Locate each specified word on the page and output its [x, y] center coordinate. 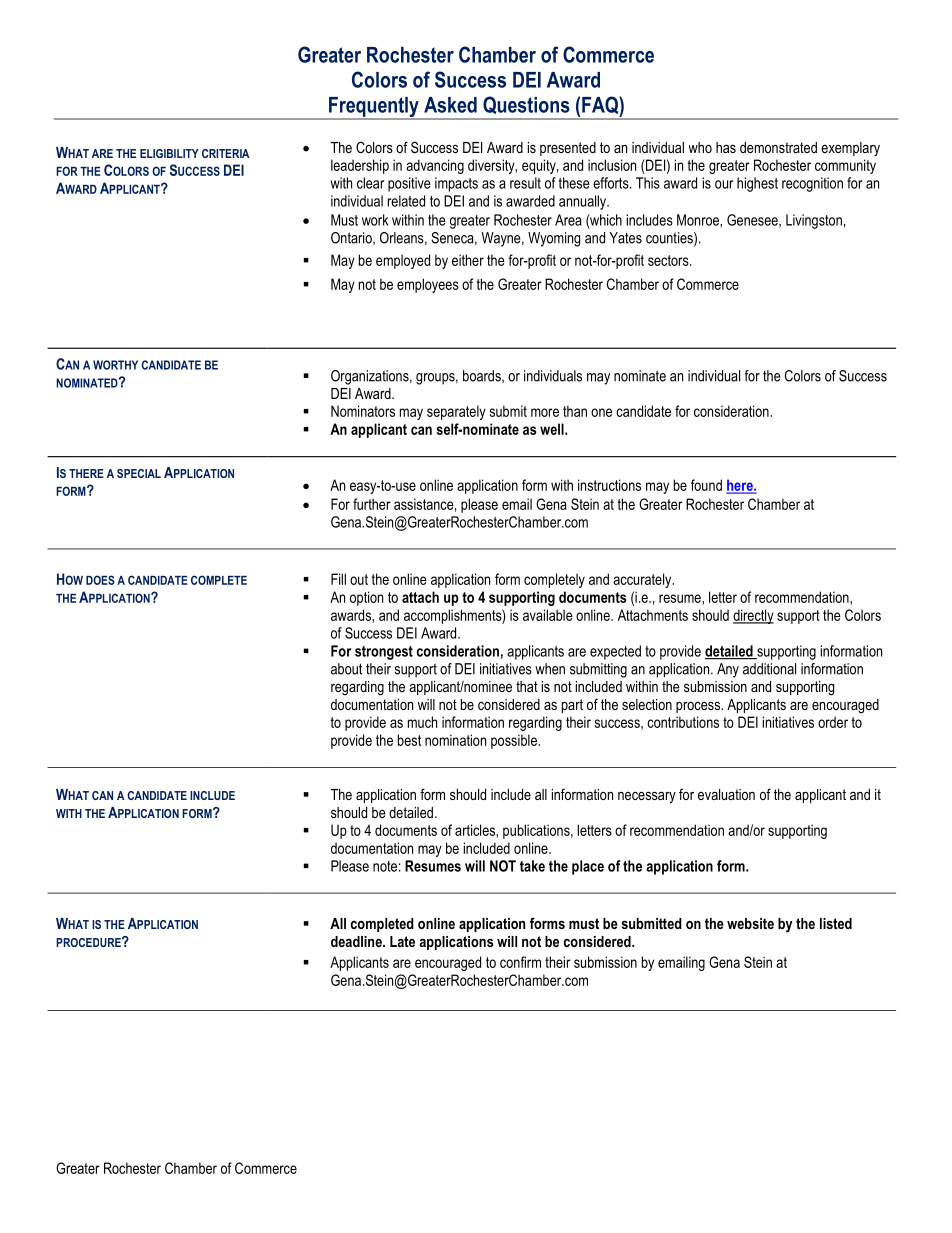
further [372, 504]
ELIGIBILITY [169, 153]
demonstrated [778, 147]
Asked [450, 105]
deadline [357, 941]
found [706, 485]
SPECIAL [139, 473]
